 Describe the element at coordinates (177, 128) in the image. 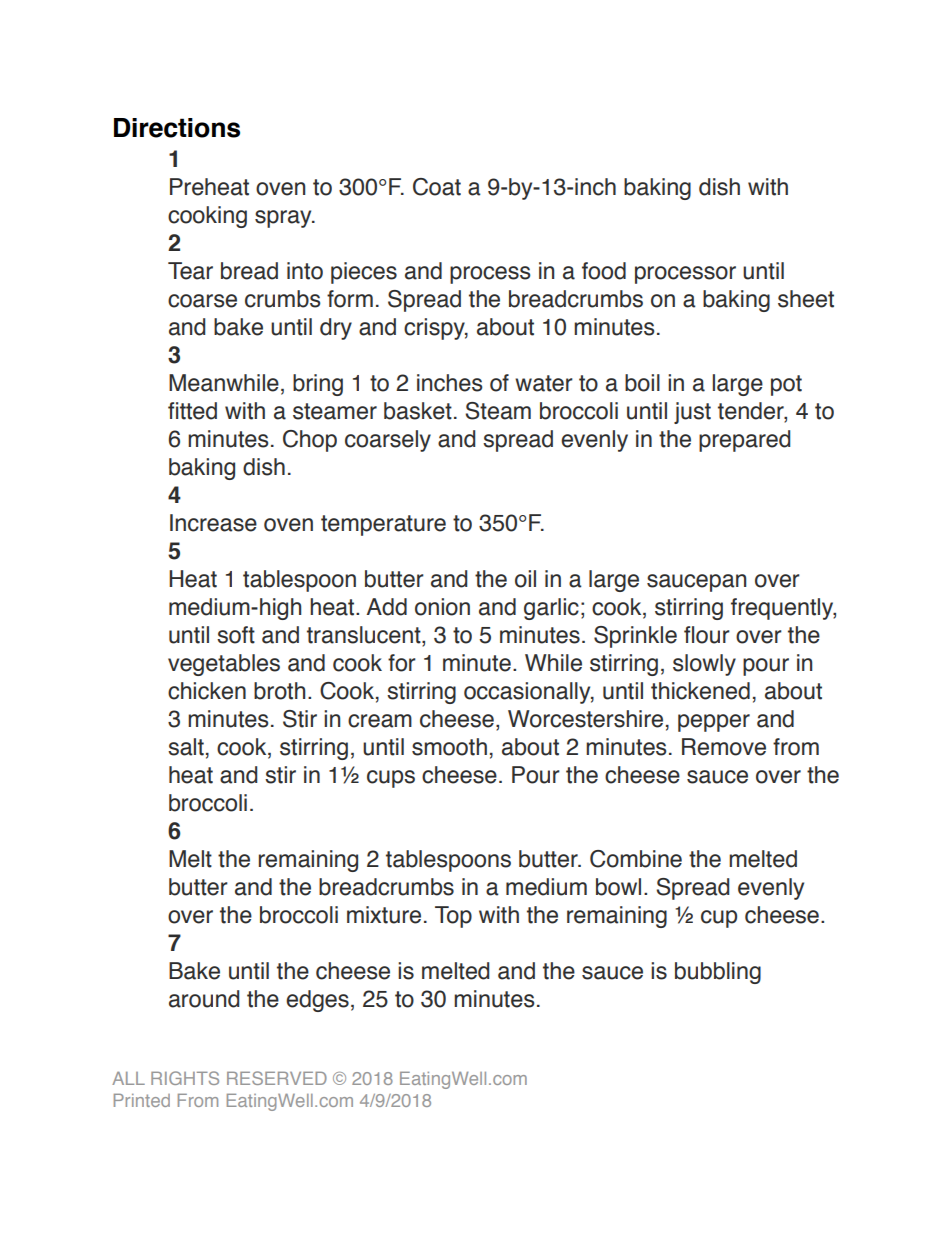

I see `Directions` at that location.
